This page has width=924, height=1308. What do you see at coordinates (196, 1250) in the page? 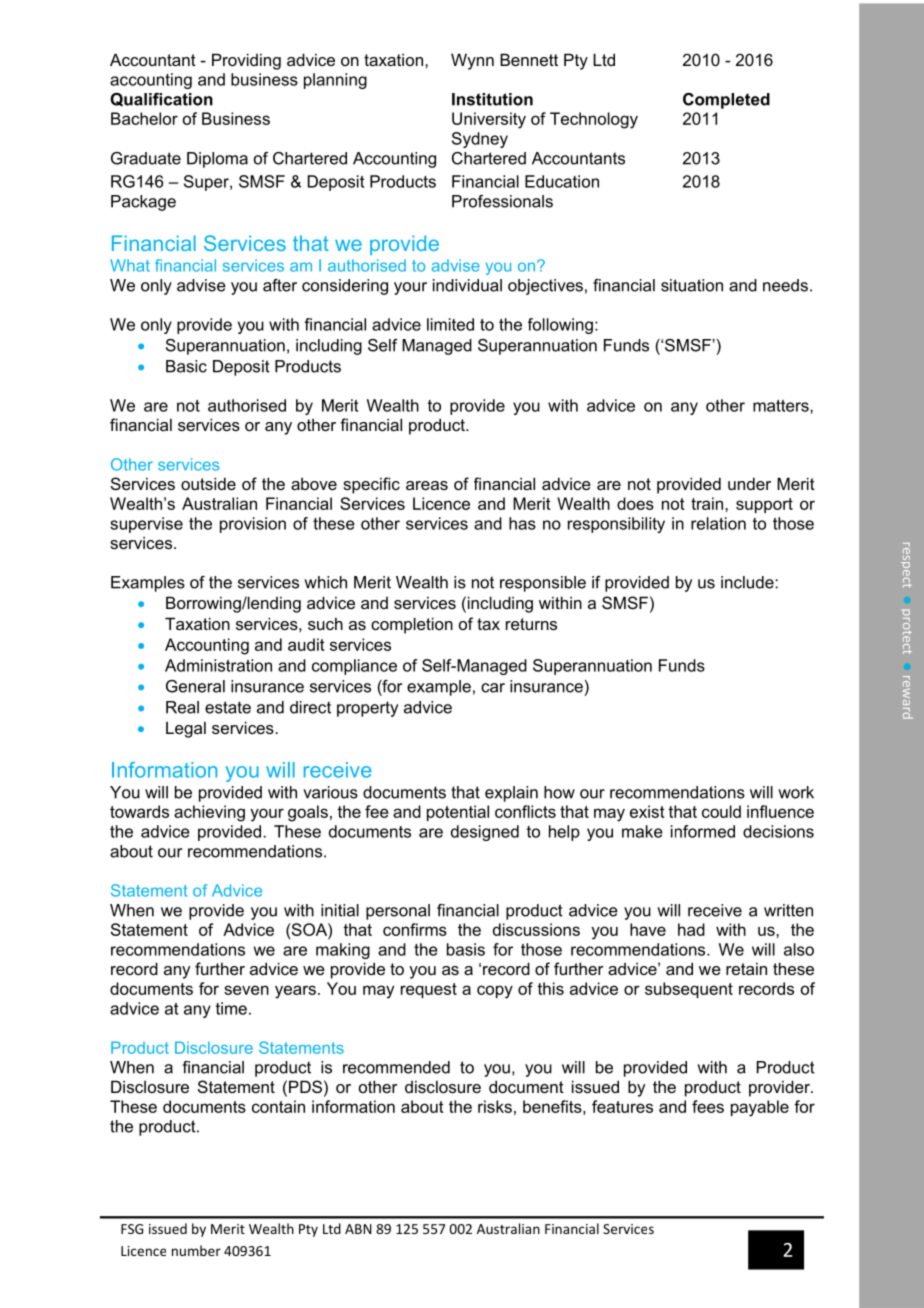
I see `number` at bounding box center [196, 1250].
